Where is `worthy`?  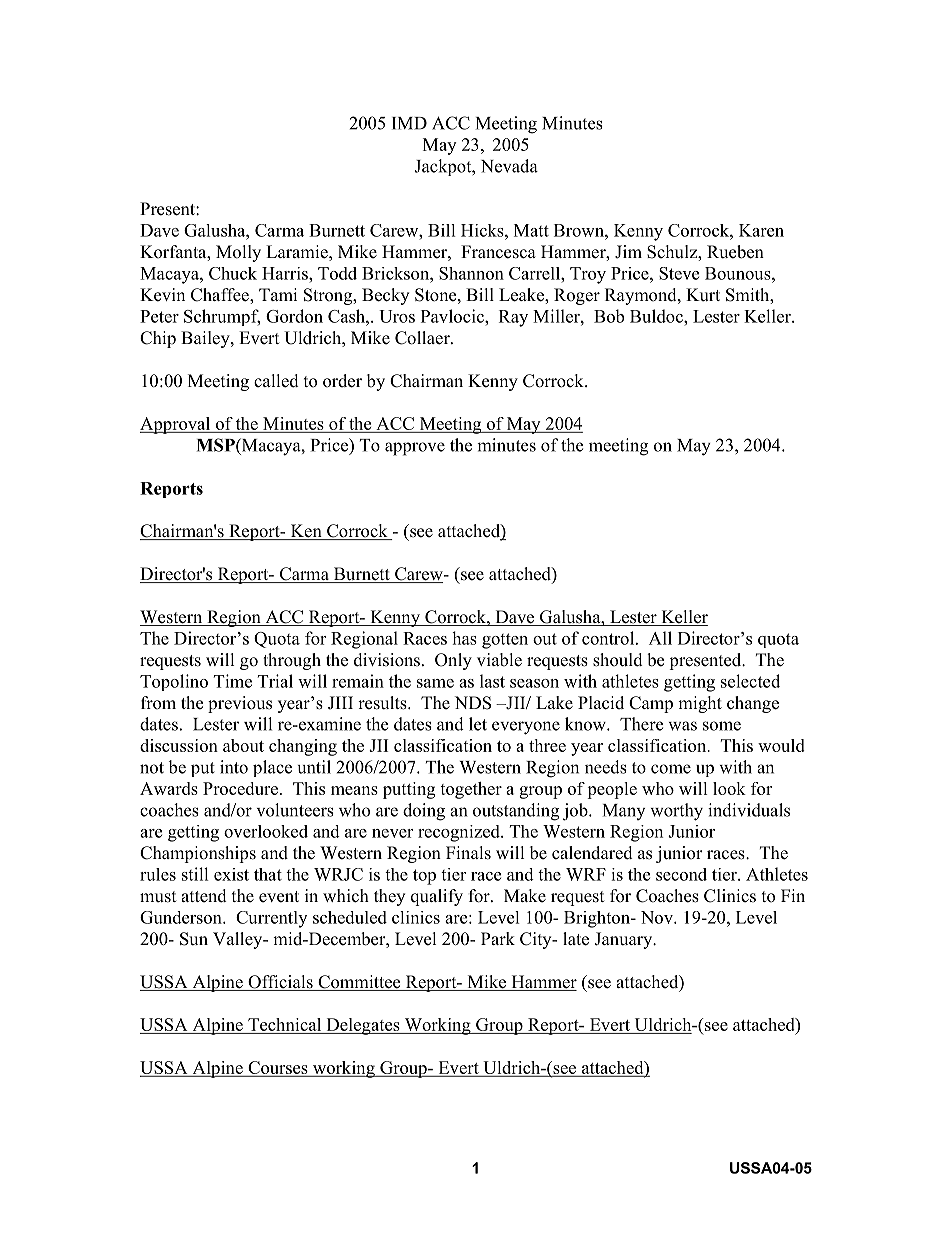
worthy is located at coordinates (676, 812).
